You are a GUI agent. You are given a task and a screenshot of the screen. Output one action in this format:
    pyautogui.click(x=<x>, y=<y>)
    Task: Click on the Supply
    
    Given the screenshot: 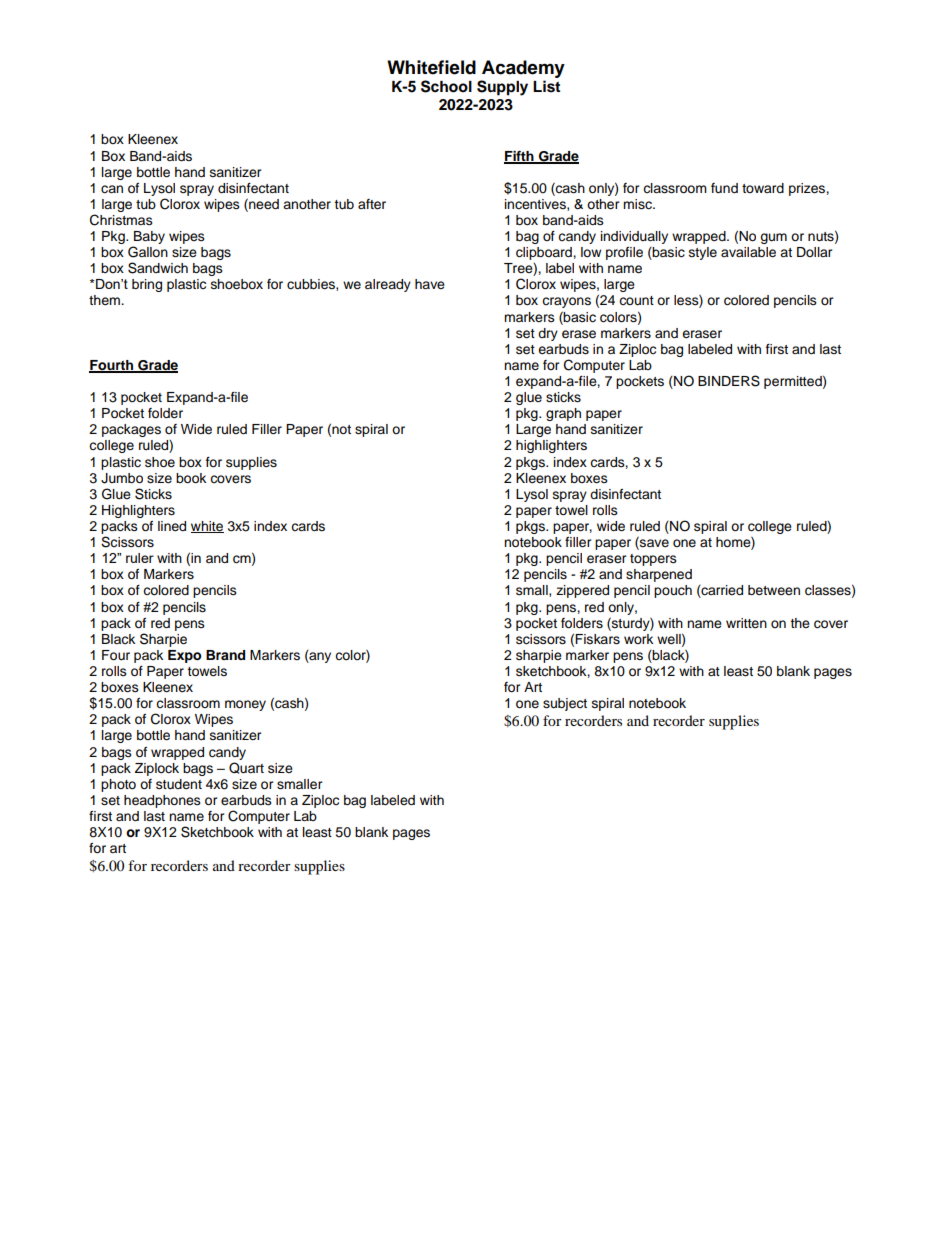 What is the action you would take?
    pyautogui.click(x=502, y=88)
